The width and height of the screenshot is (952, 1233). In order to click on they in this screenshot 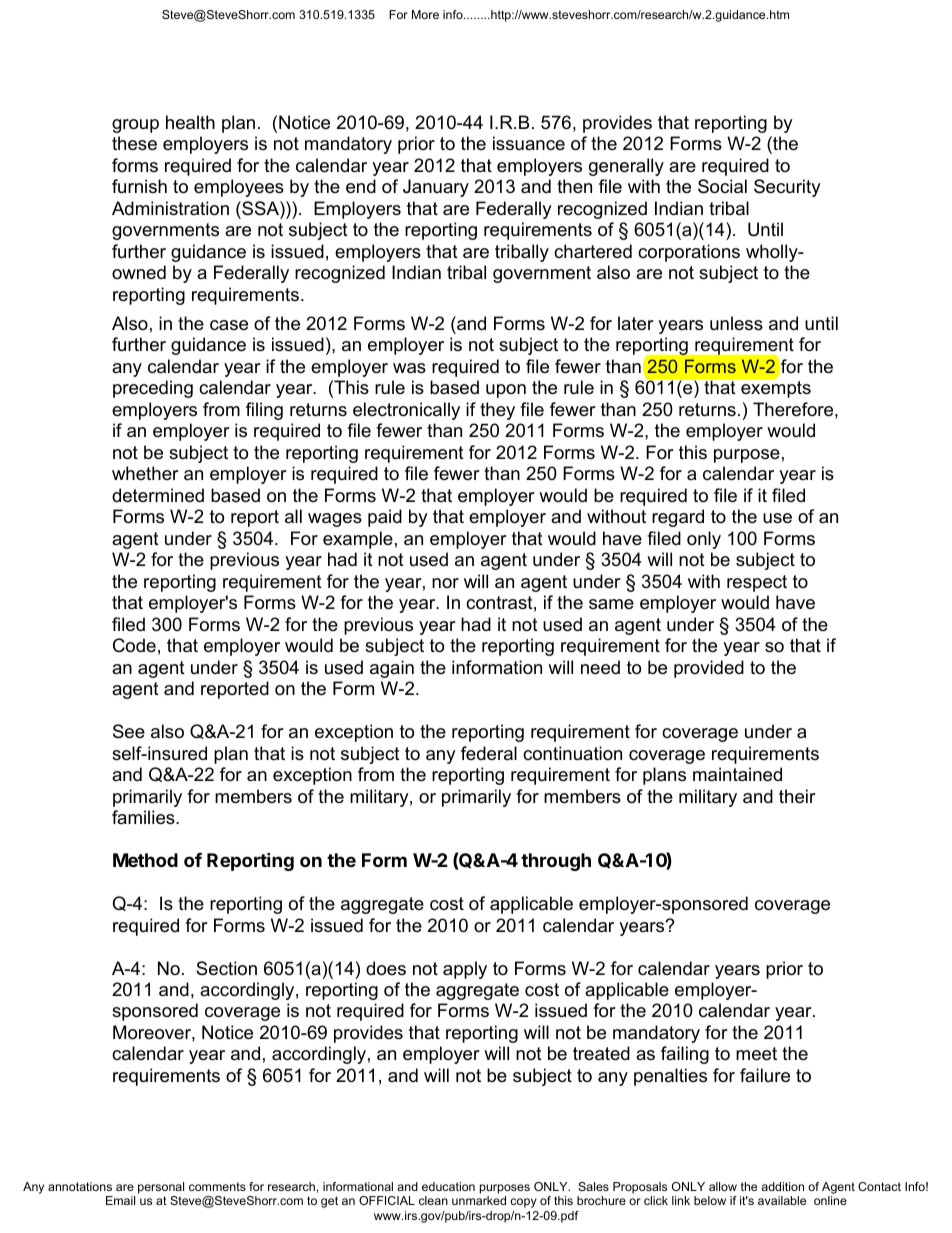, I will do `click(497, 411)`.
